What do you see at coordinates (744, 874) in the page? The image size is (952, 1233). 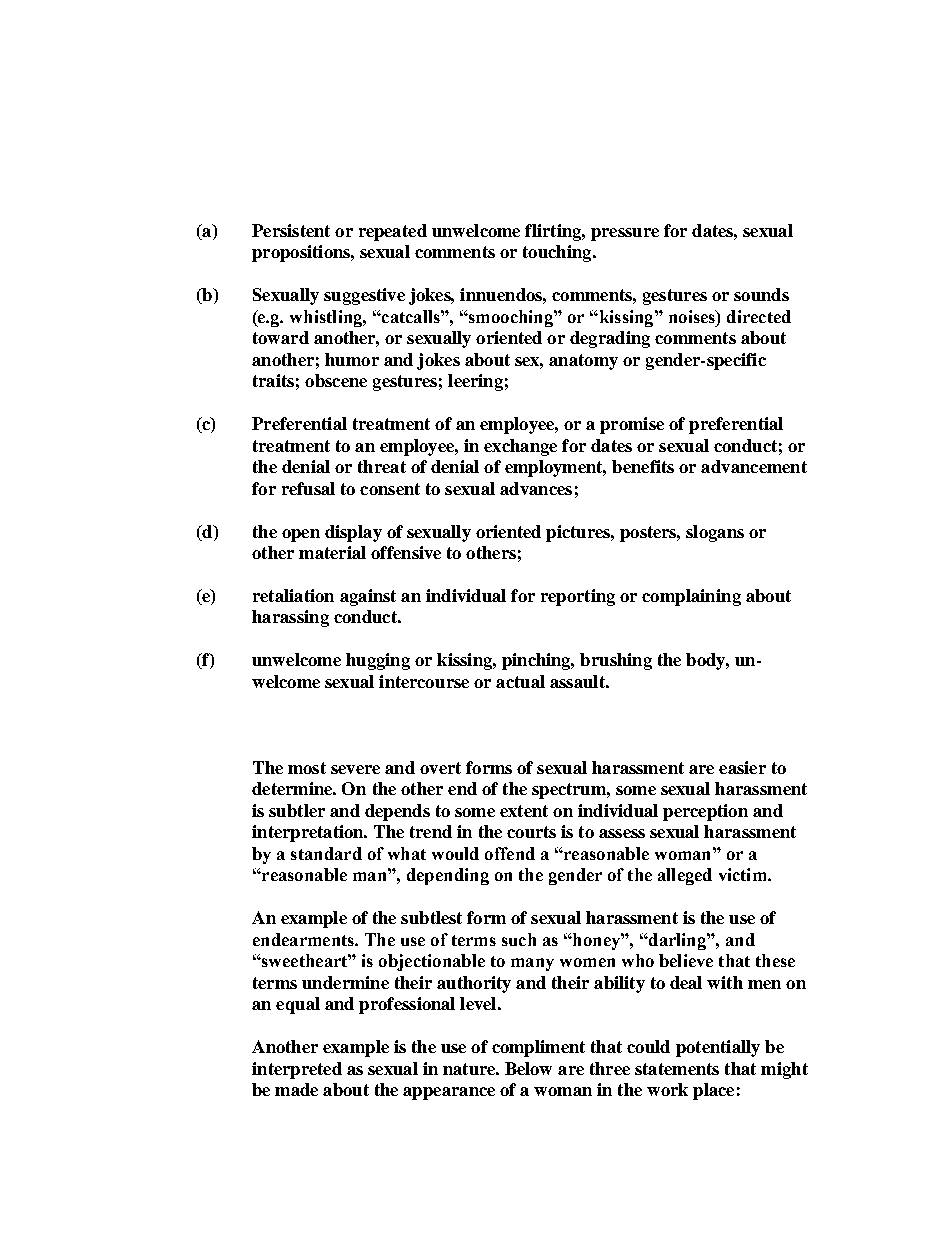 I see `victim` at bounding box center [744, 874].
